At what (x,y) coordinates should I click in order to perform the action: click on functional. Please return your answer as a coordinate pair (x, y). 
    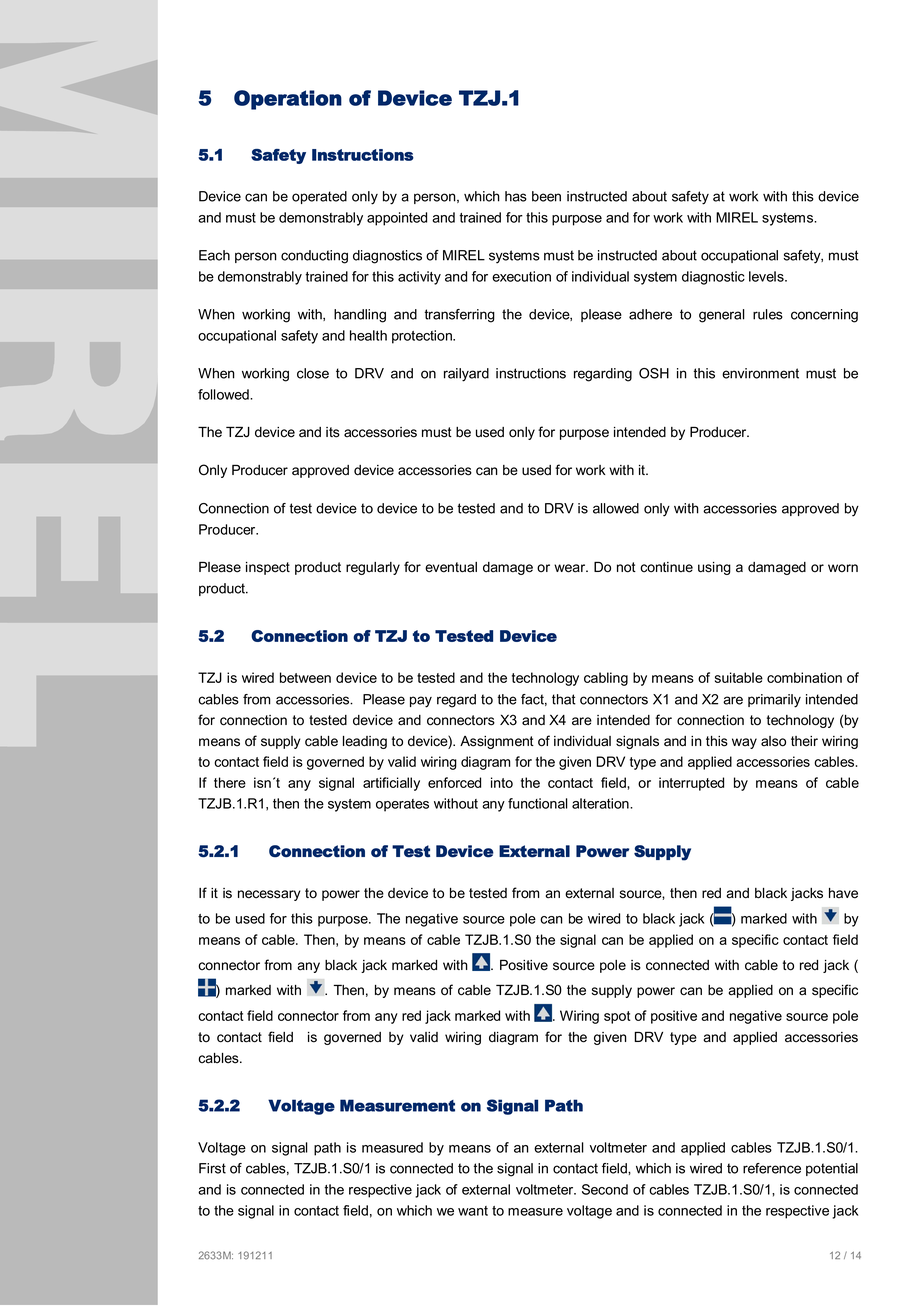
    Looking at the image, I should click on (538, 803).
